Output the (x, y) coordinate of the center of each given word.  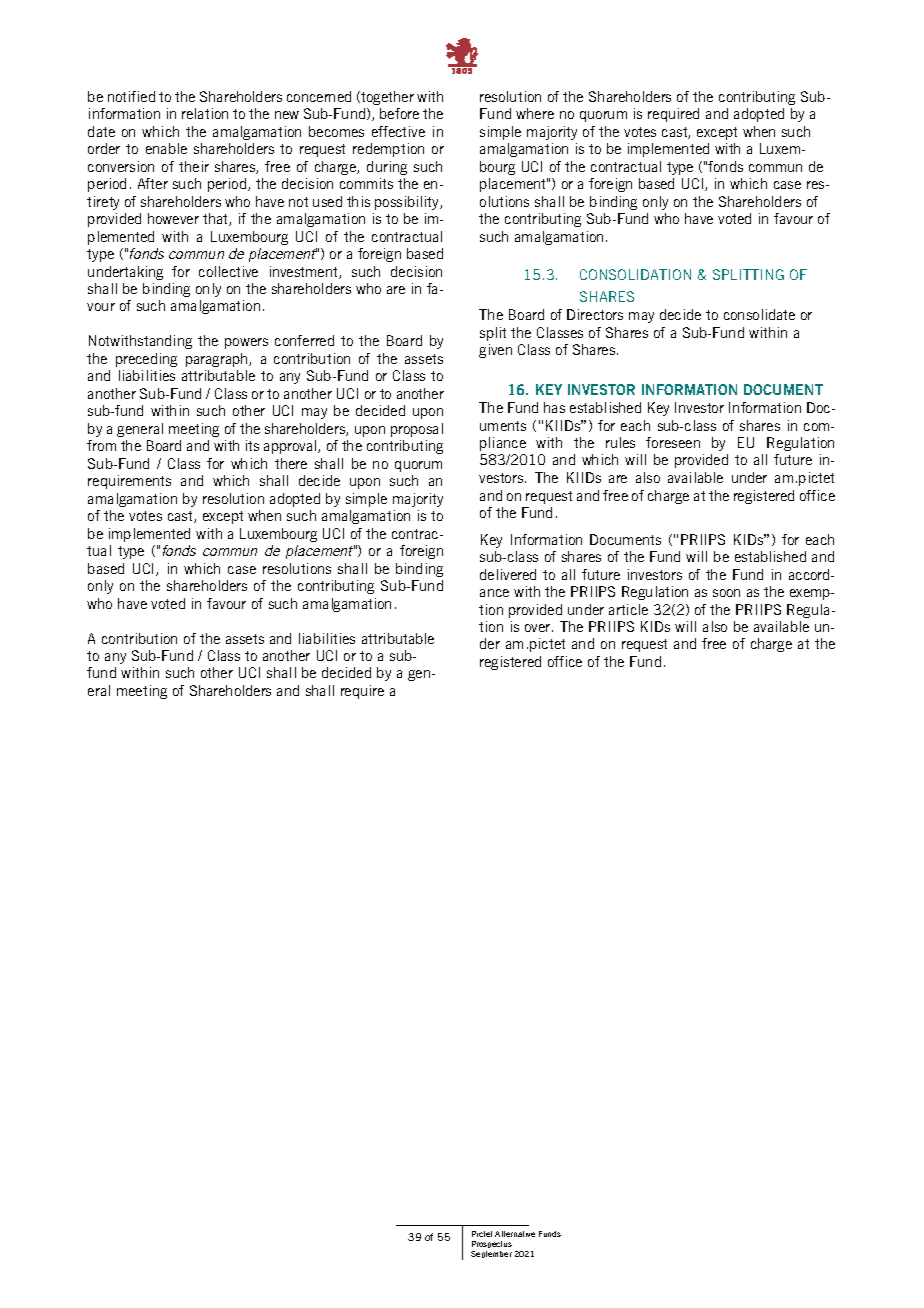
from (101, 445)
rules (620, 442)
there (291, 463)
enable (166, 148)
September (491, 1254)
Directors (595, 314)
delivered (508, 574)
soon (726, 593)
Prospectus (492, 1246)
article (628, 609)
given (495, 351)
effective (398, 131)
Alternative (515, 1234)
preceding (146, 360)
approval (291, 447)
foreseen (673, 442)
